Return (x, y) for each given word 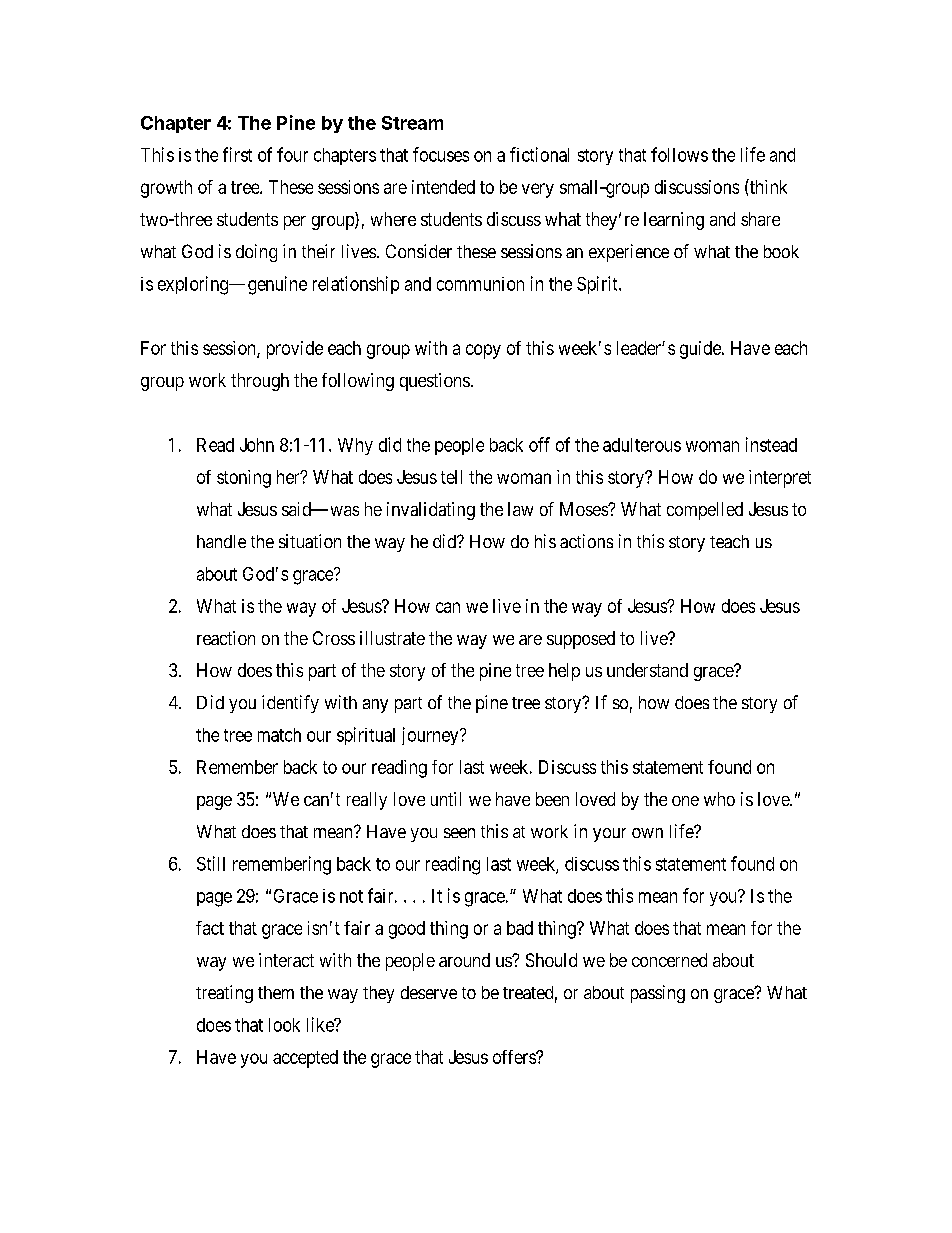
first (237, 154)
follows (679, 154)
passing (658, 994)
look (284, 1025)
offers (515, 1057)
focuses (441, 154)
